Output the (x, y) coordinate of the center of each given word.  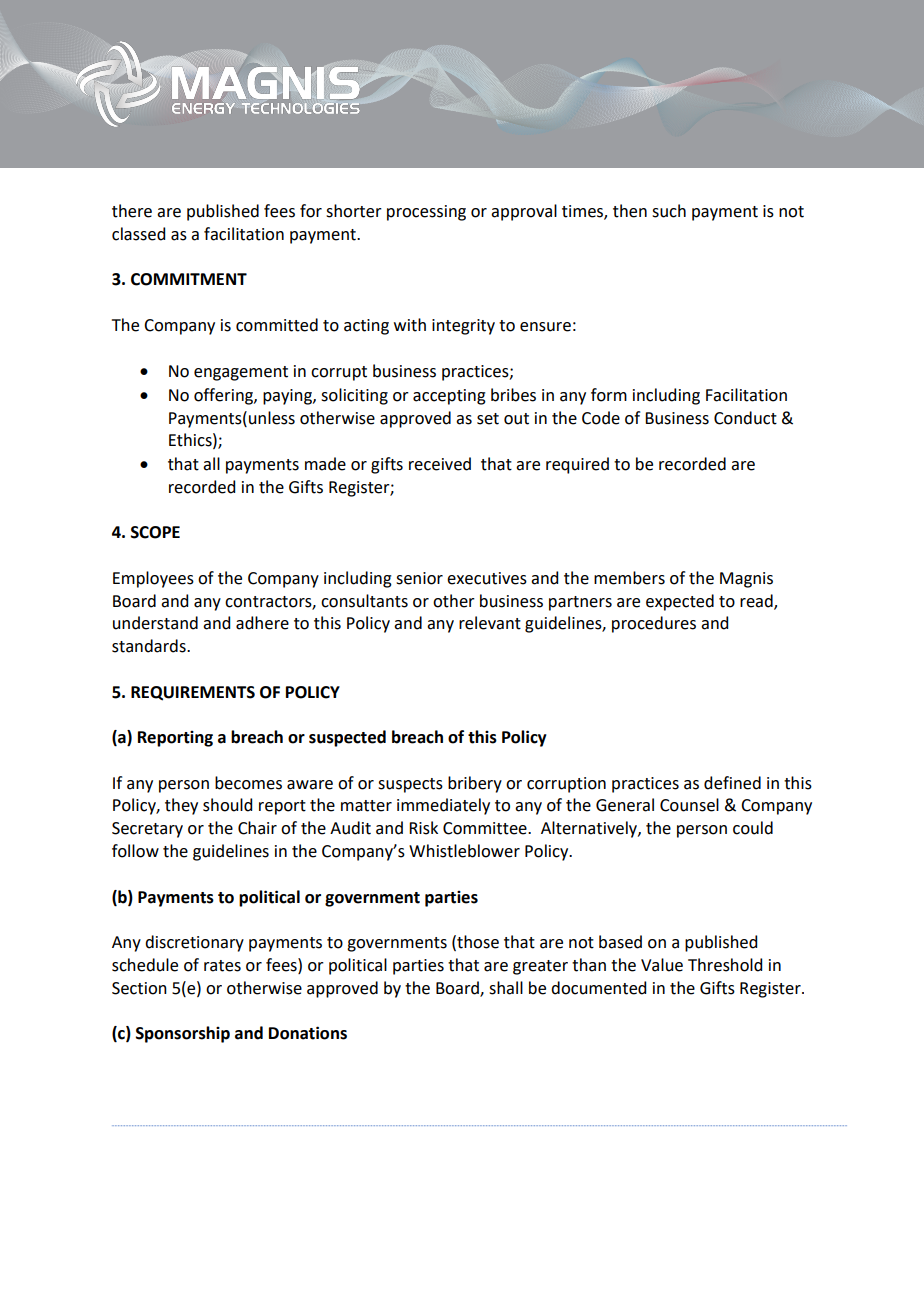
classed (138, 234)
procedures (654, 624)
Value (662, 965)
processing (426, 213)
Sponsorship (183, 1034)
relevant (490, 623)
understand (155, 623)
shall (506, 988)
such (669, 211)
